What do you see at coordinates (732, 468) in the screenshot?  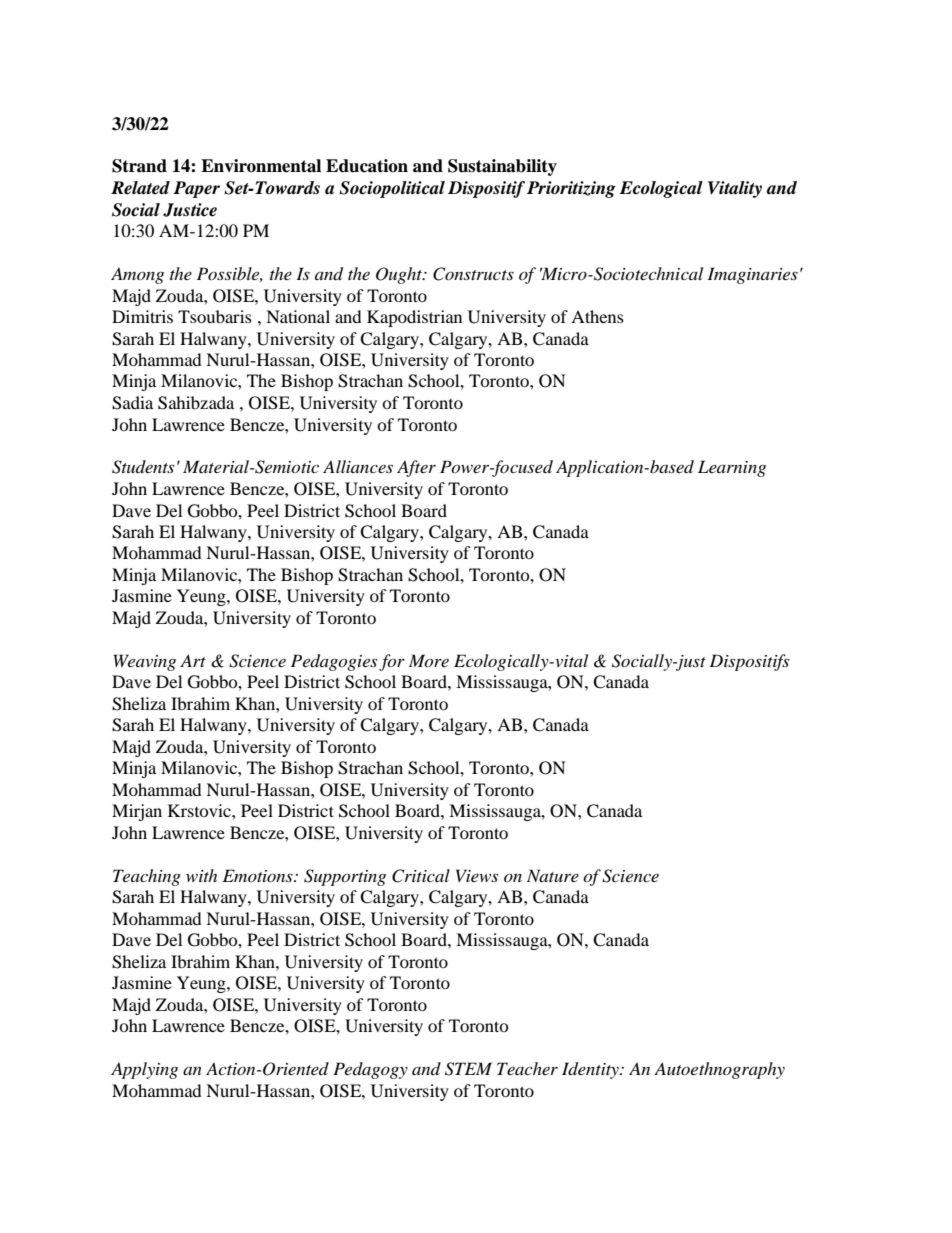 I see `Learning` at bounding box center [732, 468].
